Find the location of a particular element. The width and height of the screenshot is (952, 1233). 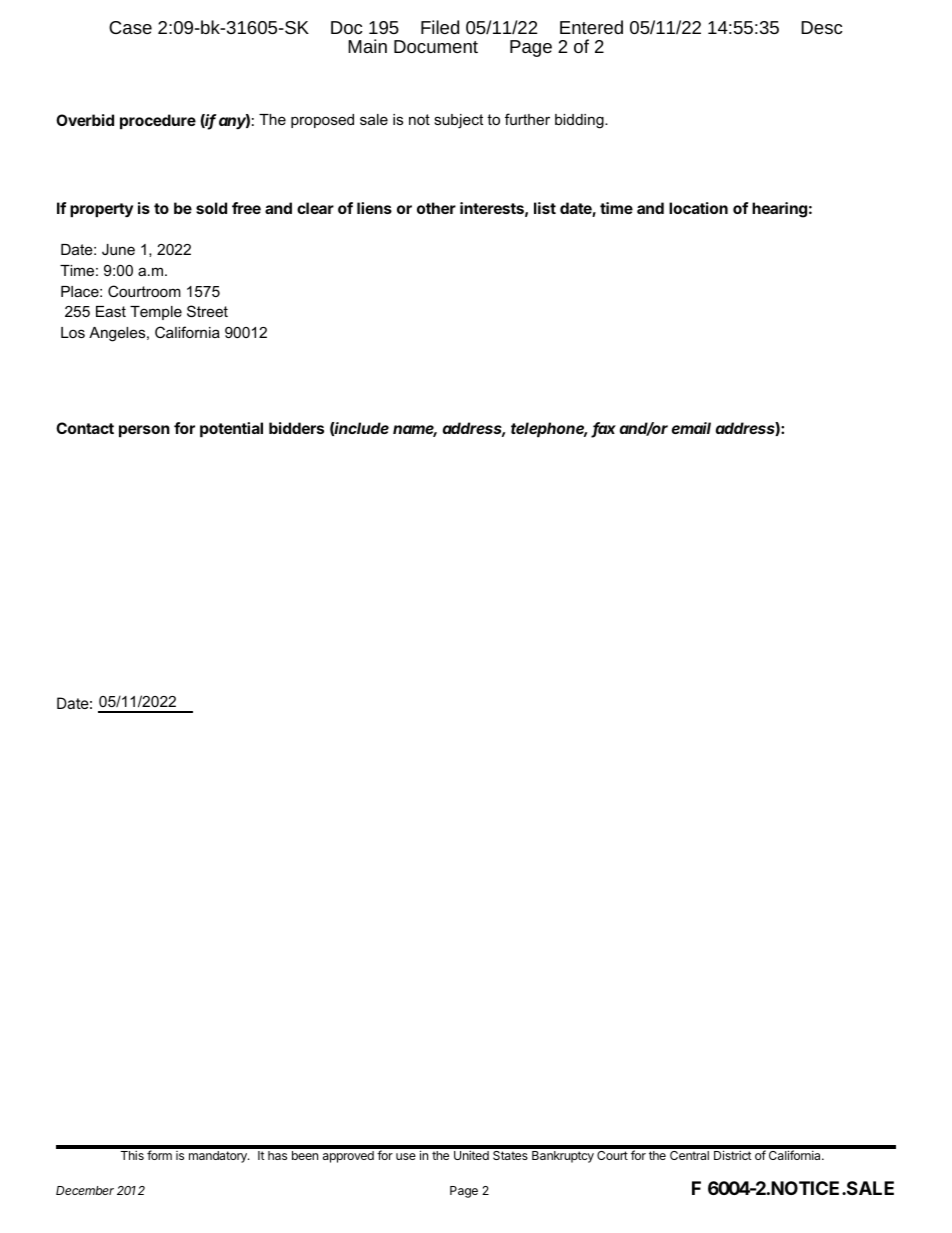

telephone is located at coordinates (549, 429).
